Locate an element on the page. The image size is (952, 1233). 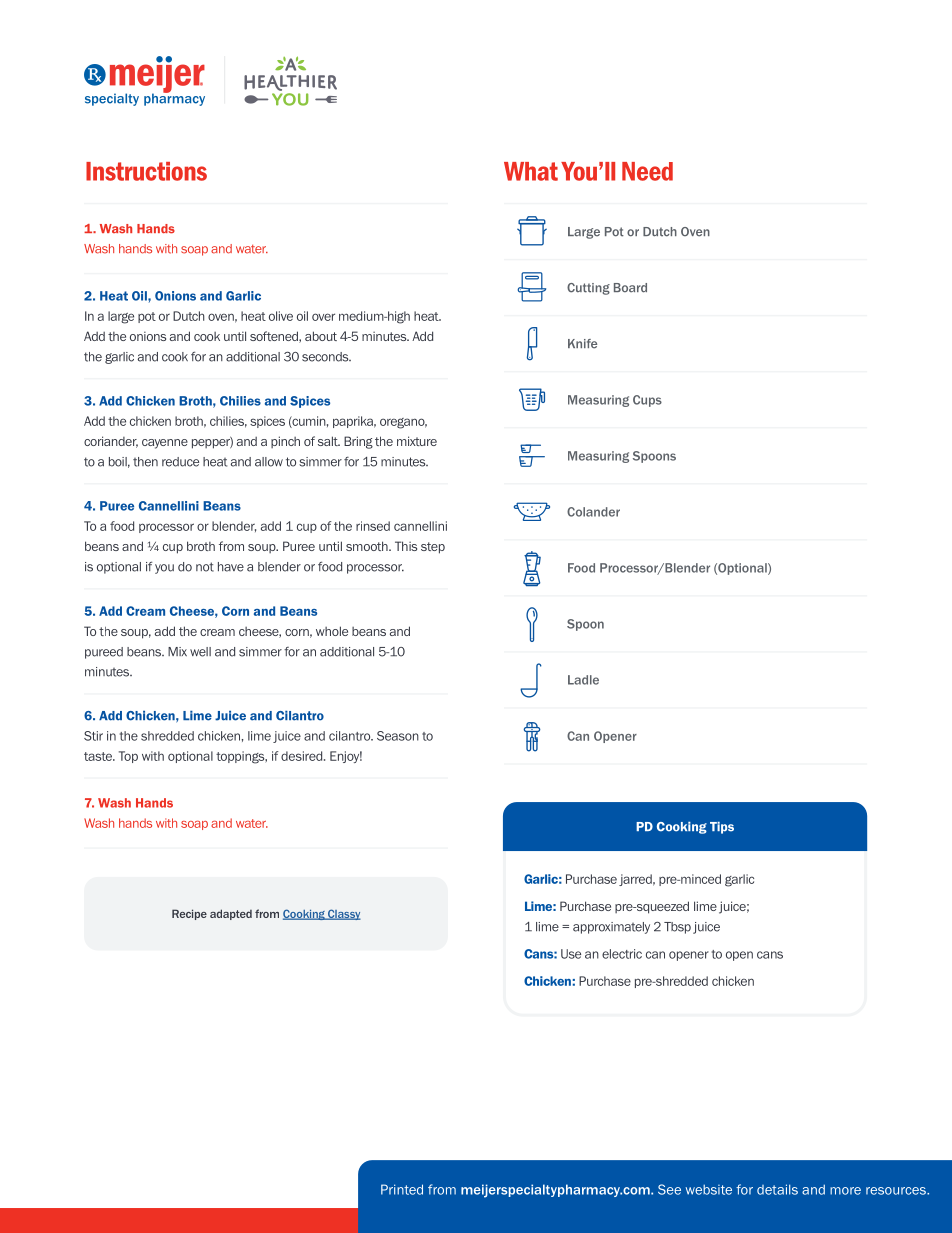
Printed is located at coordinates (402, 1189).
